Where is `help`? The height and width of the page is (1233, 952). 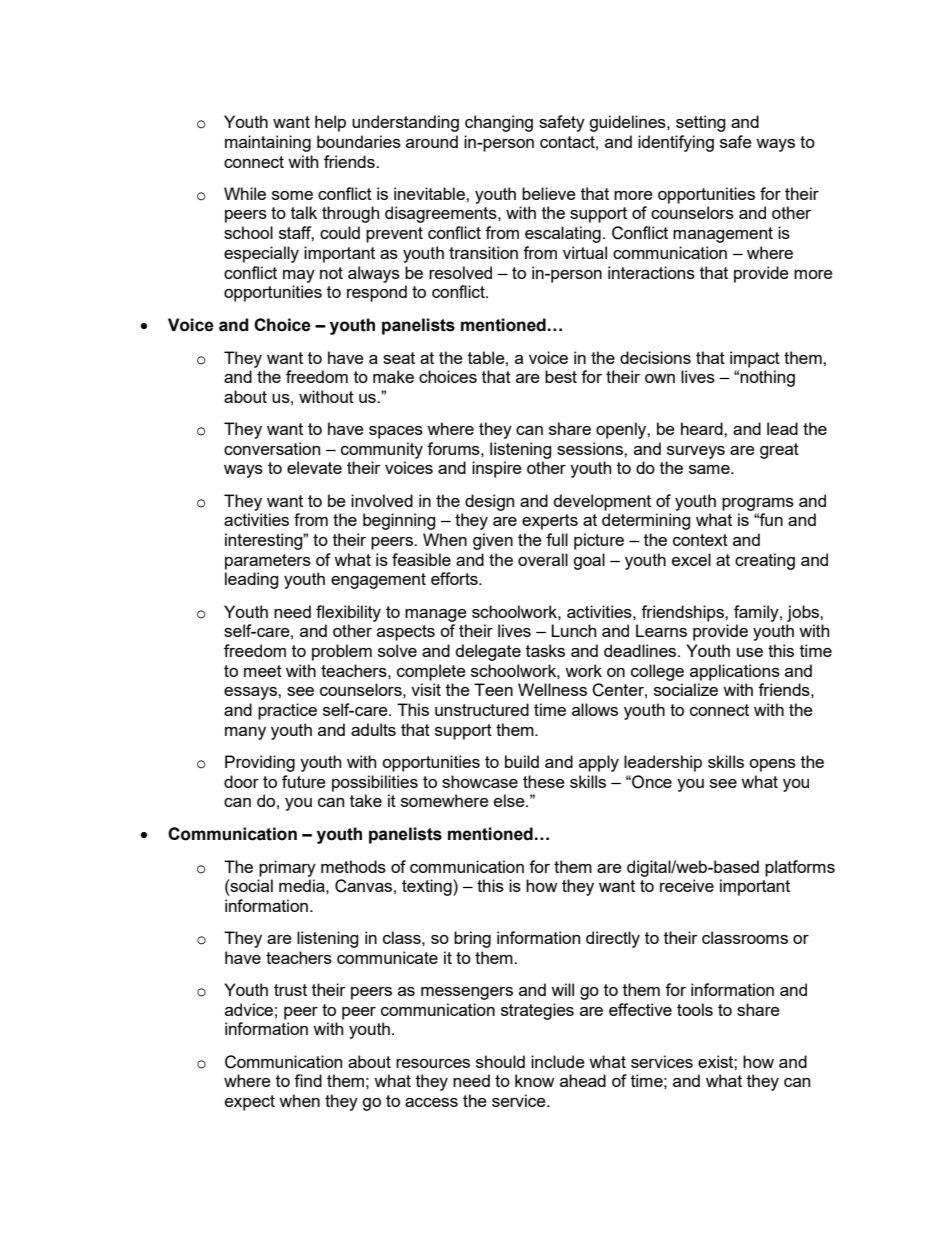
help is located at coordinates (330, 123).
